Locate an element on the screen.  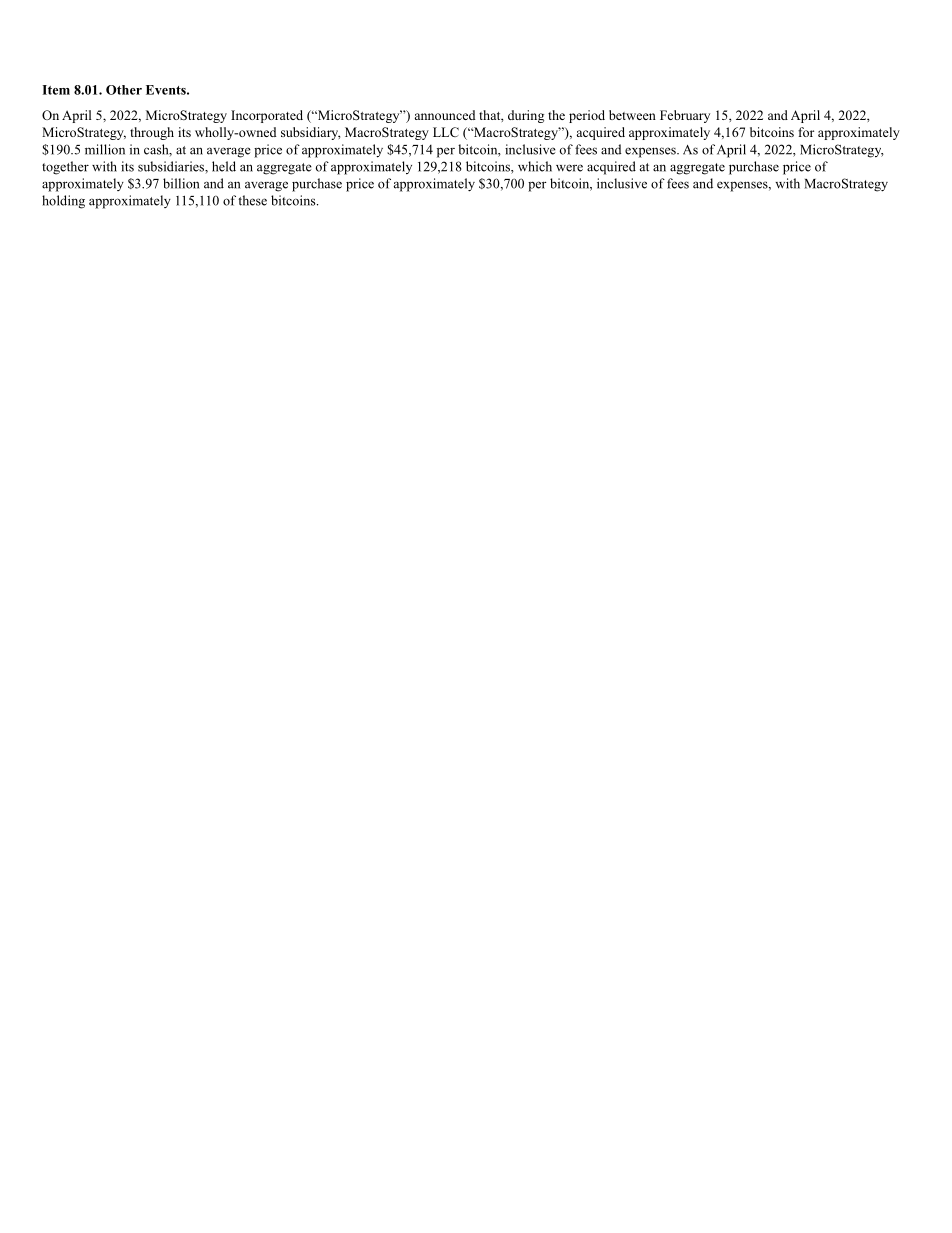
together is located at coordinates (65, 168).
